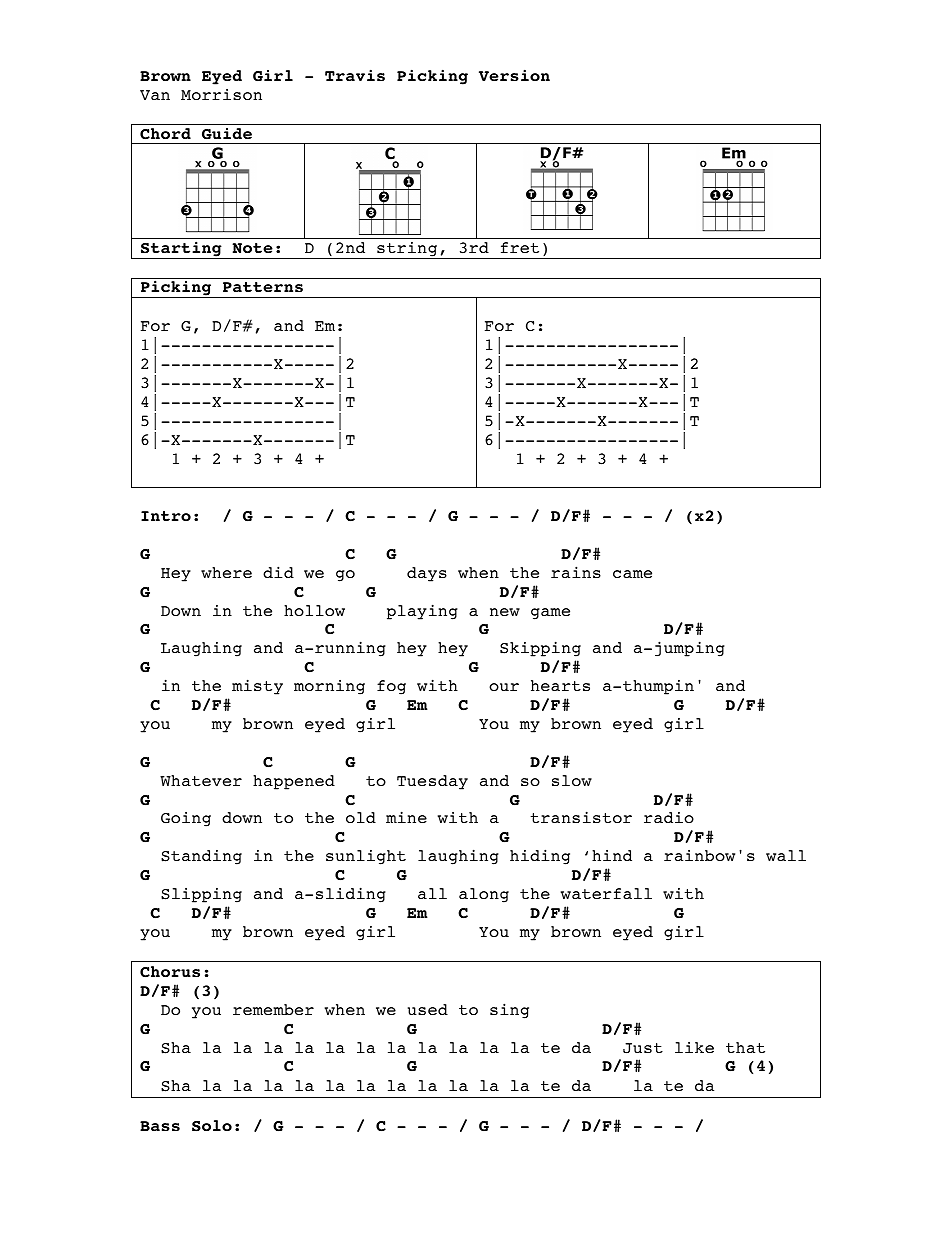  What do you see at coordinates (514, 75) in the page?
I see `Version` at bounding box center [514, 75].
